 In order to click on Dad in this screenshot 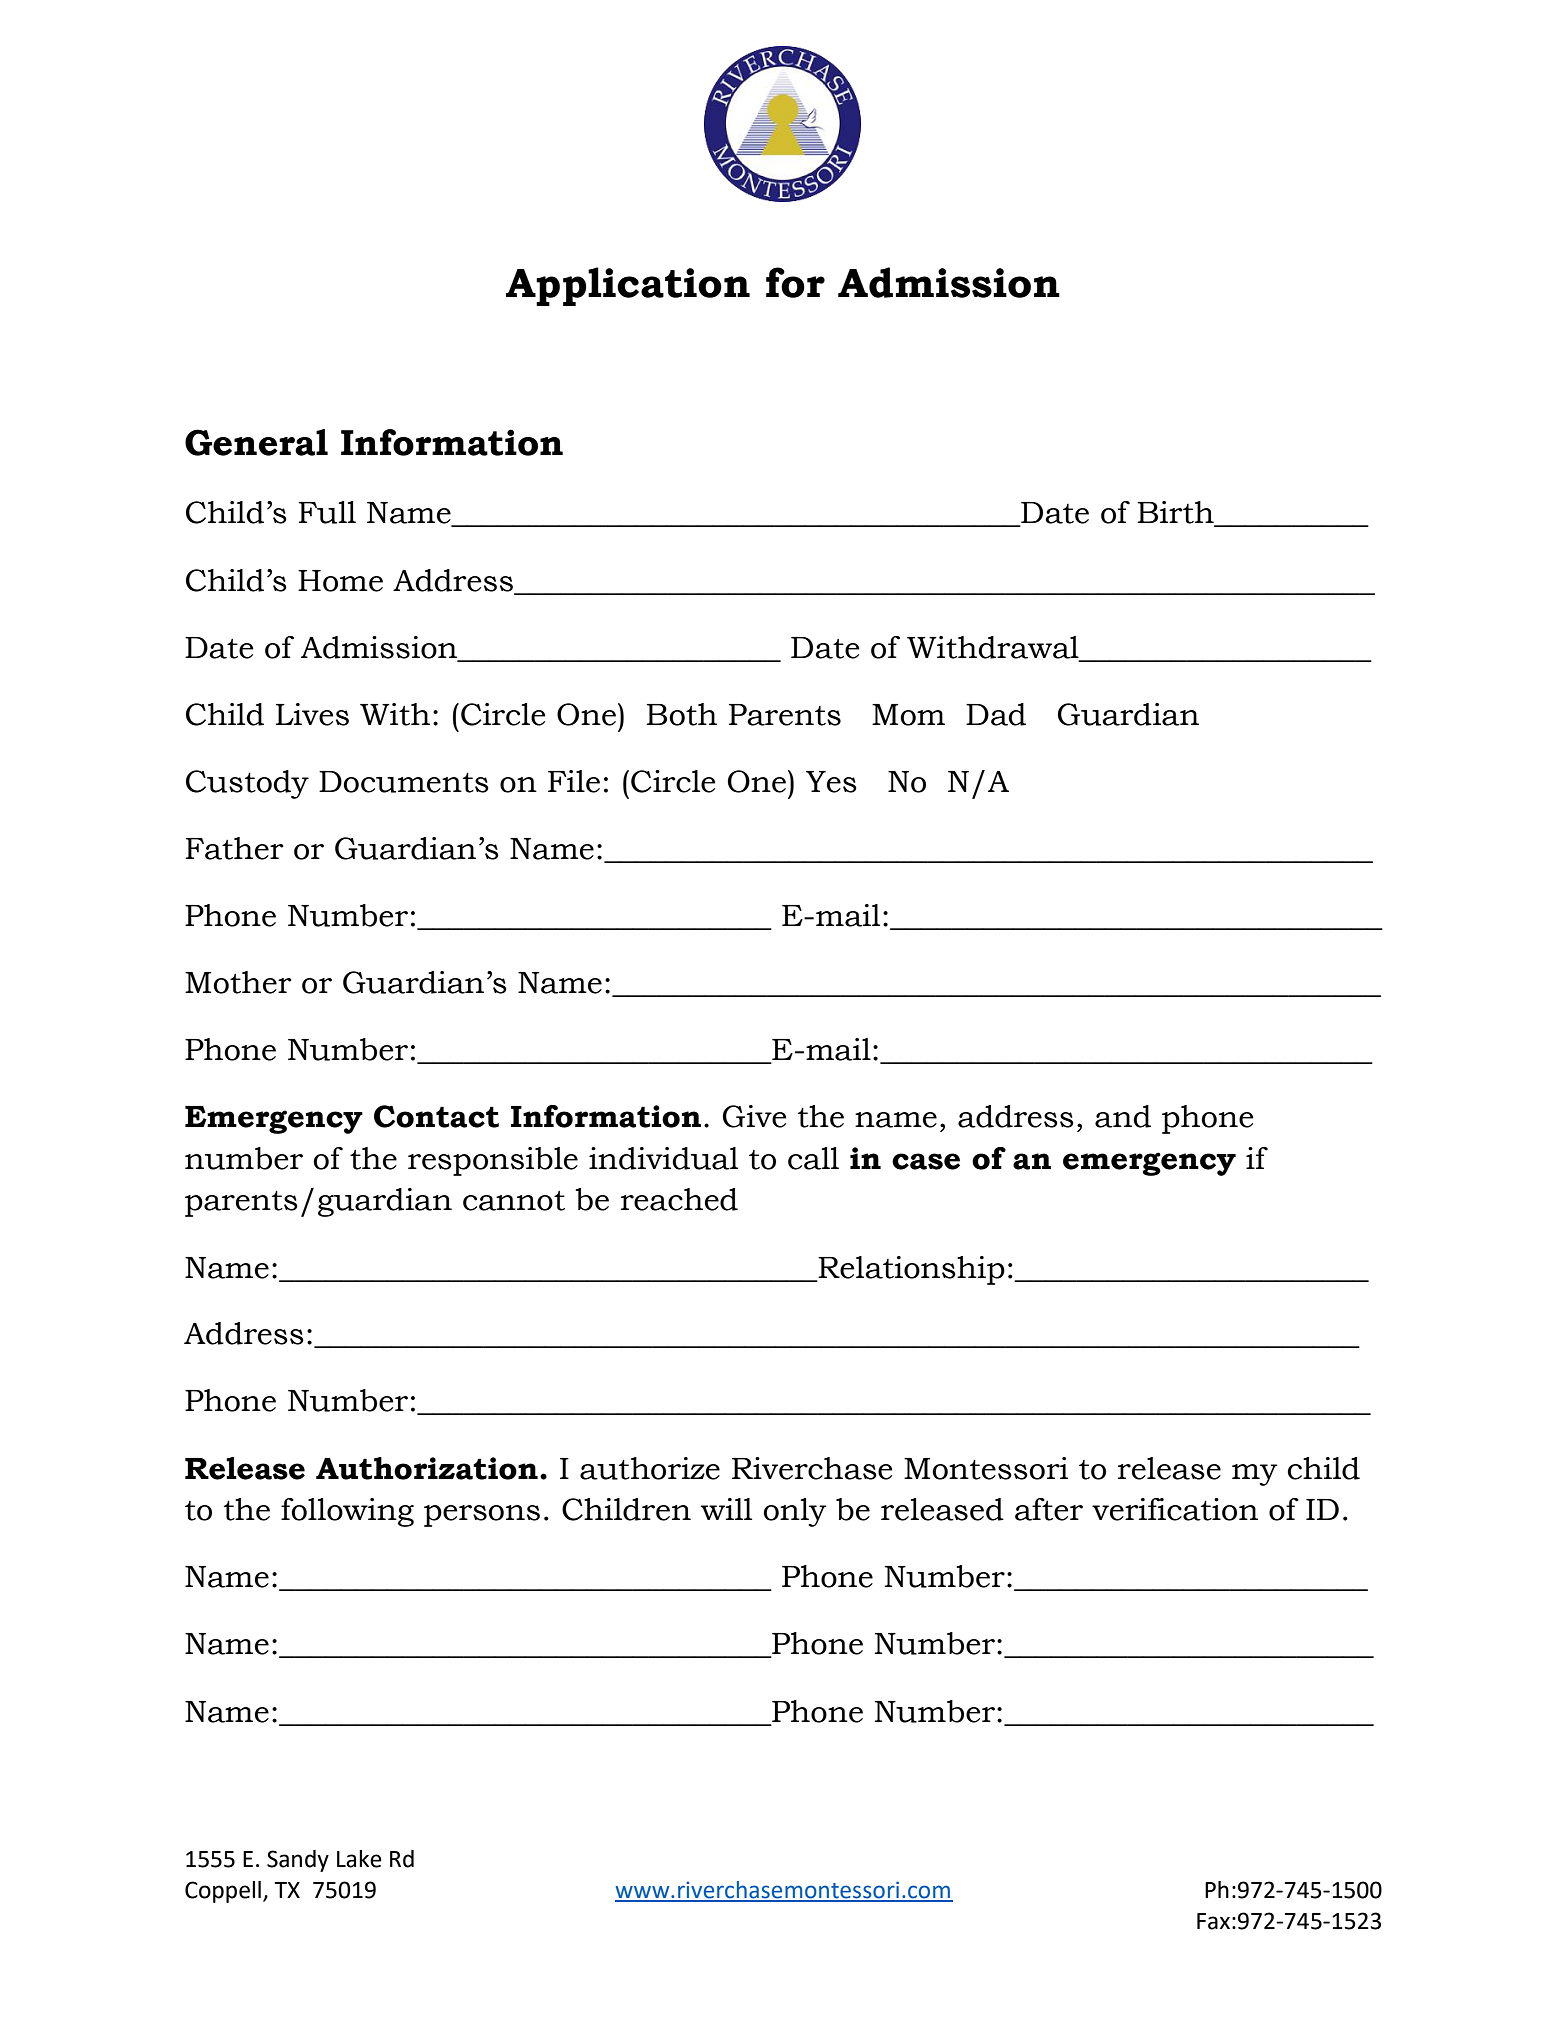, I will do `click(996, 714)`.
